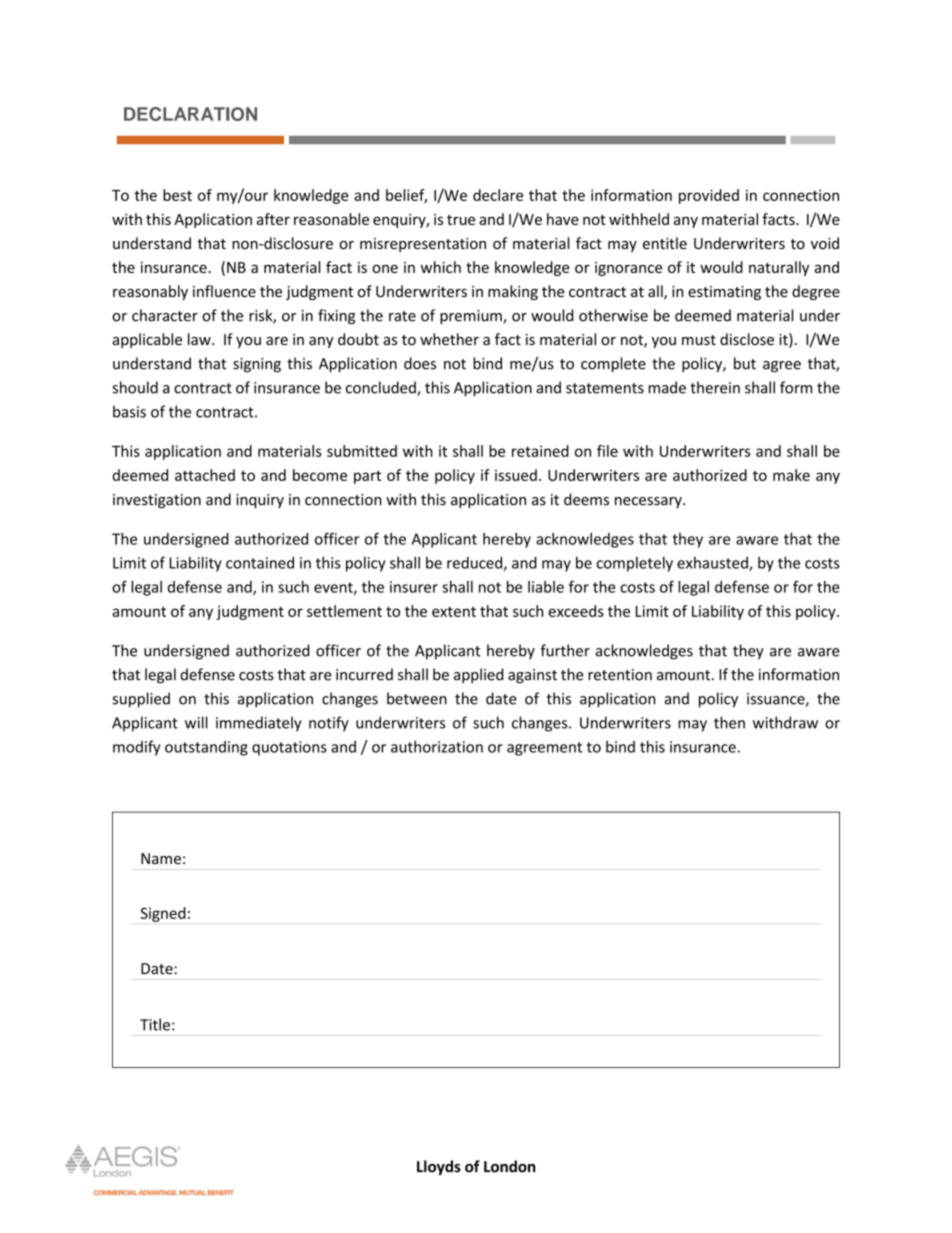  Describe the element at coordinates (713, 564) in the screenshot. I see `exhausted` at that location.
